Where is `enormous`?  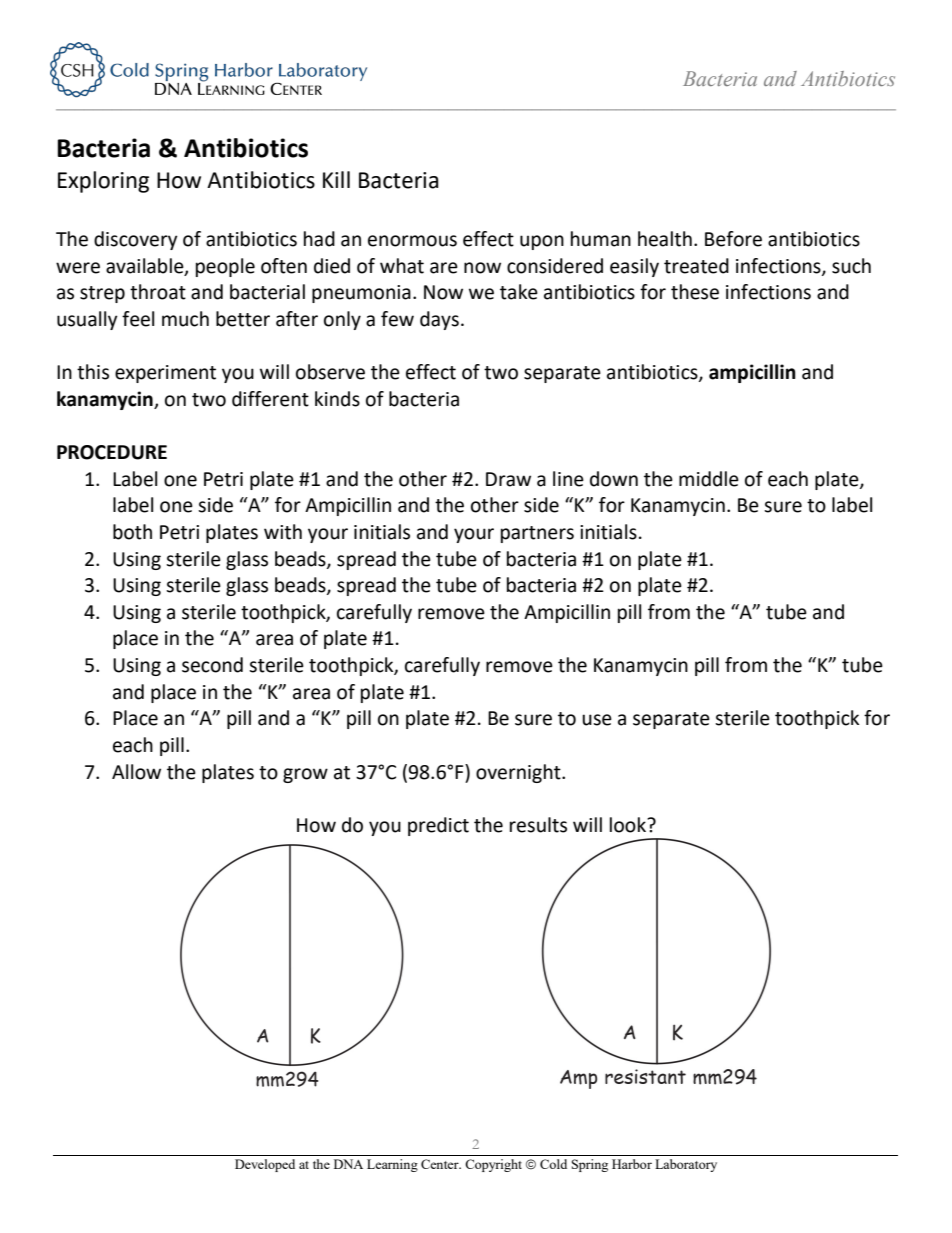 enormous is located at coordinates (412, 241).
